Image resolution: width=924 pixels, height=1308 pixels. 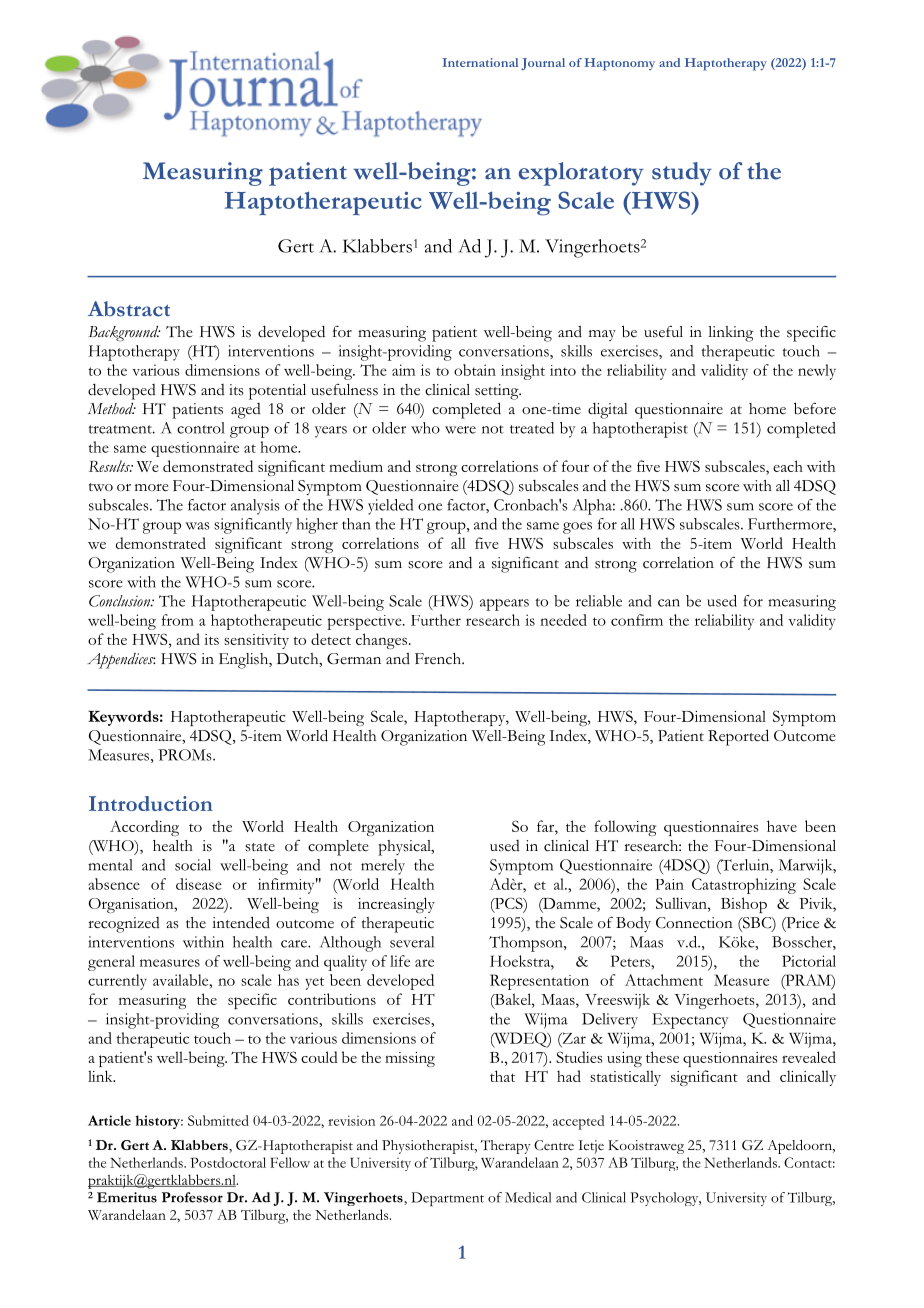 I want to click on Professor, so click(x=192, y=1197).
